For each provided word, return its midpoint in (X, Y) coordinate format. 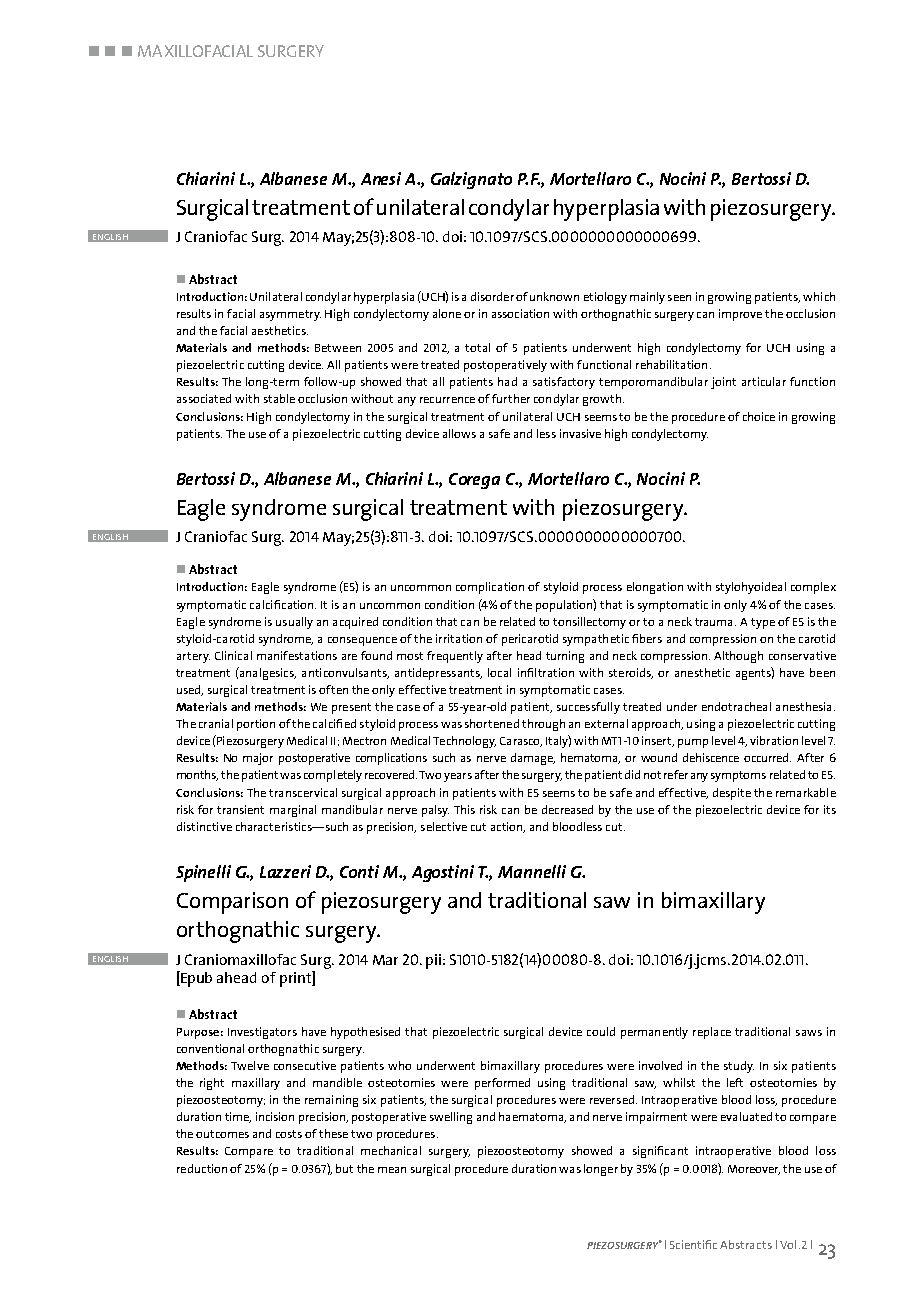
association (520, 313)
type (763, 623)
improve (740, 315)
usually (294, 623)
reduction (202, 1168)
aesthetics (280, 330)
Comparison (232, 903)
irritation (459, 638)
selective (444, 826)
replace (712, 1033)
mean (392, 1170)
